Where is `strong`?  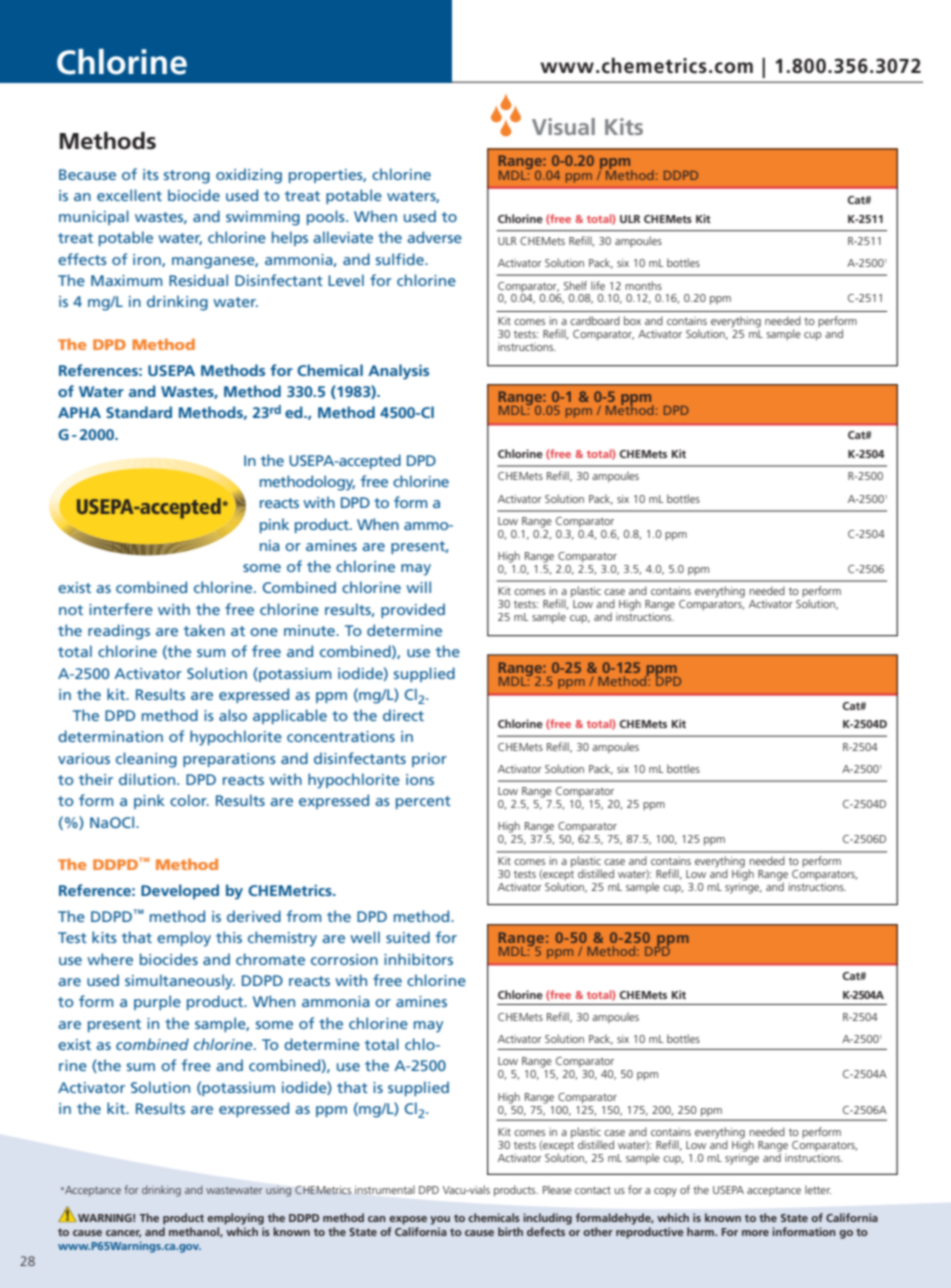 strong is located at coordinates (187, 177).
